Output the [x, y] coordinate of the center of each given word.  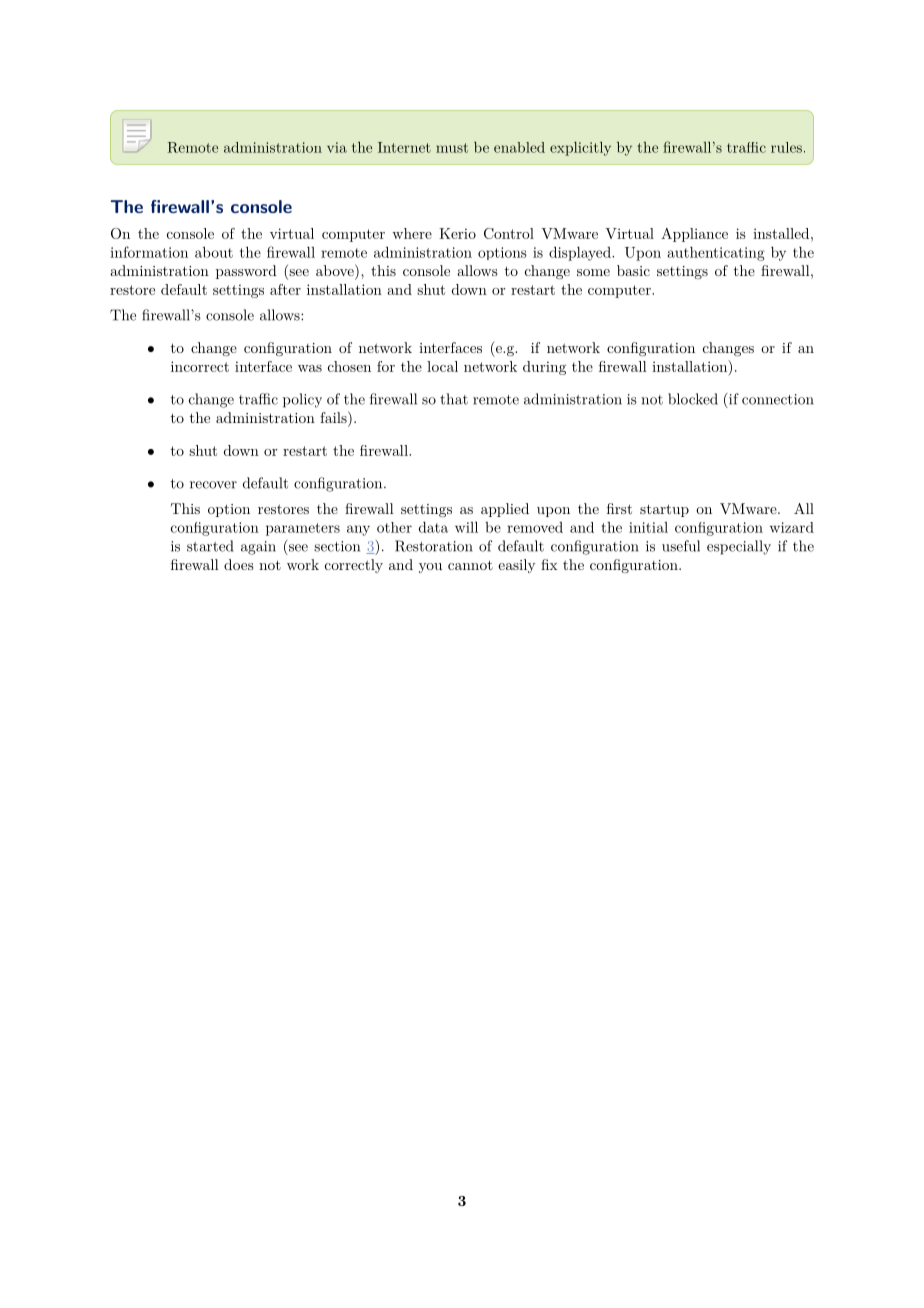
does [239, 564]
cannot [470, 565]
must [452, 148]
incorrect [200, 366]
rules [786, 147]
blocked [693, 399]
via [337, 147]
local [442, 366]
